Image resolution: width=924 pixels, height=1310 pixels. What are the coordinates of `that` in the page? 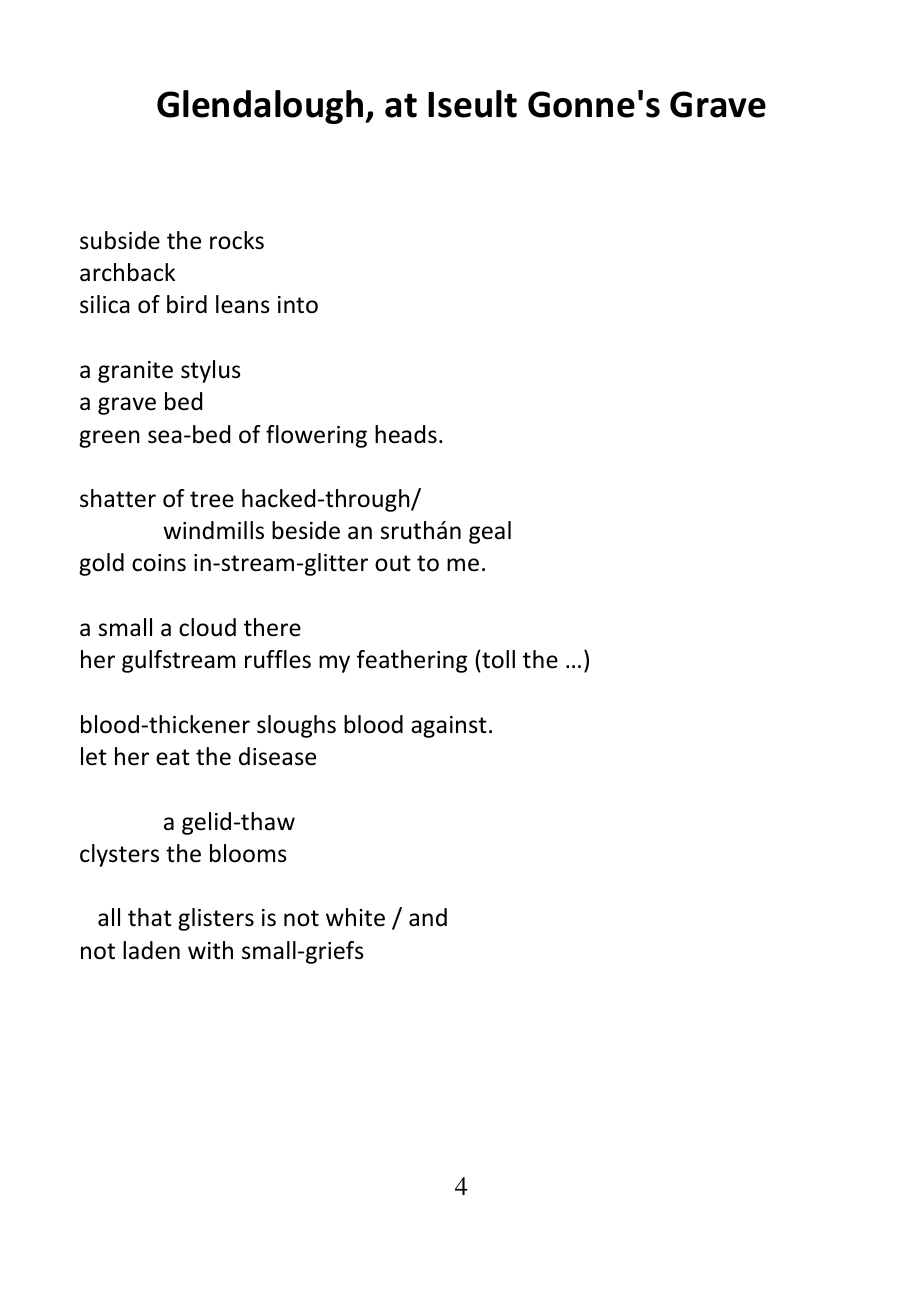 It's located at (150, 917).
